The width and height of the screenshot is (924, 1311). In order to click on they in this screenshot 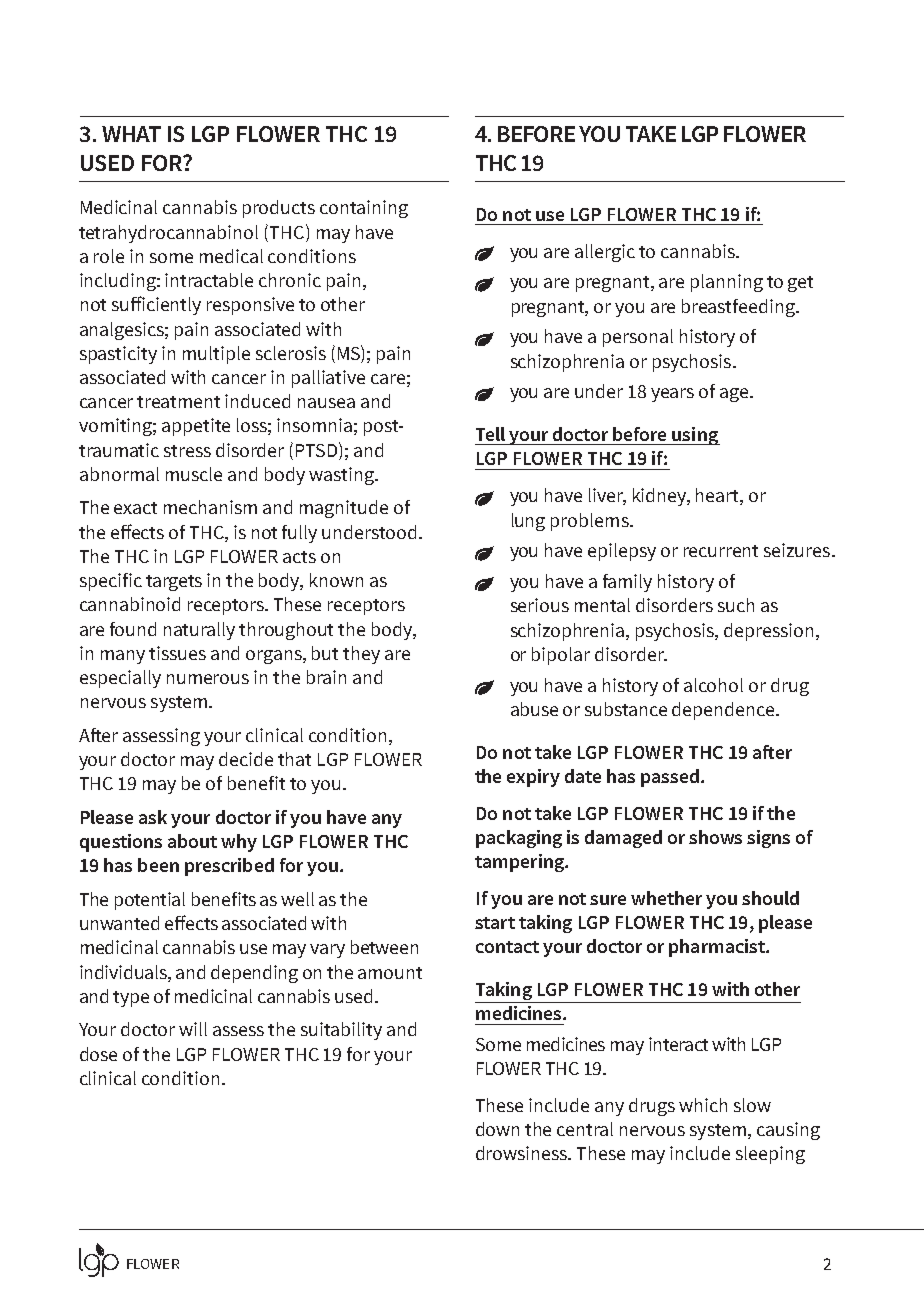, I will do `click(361, 655)`.
